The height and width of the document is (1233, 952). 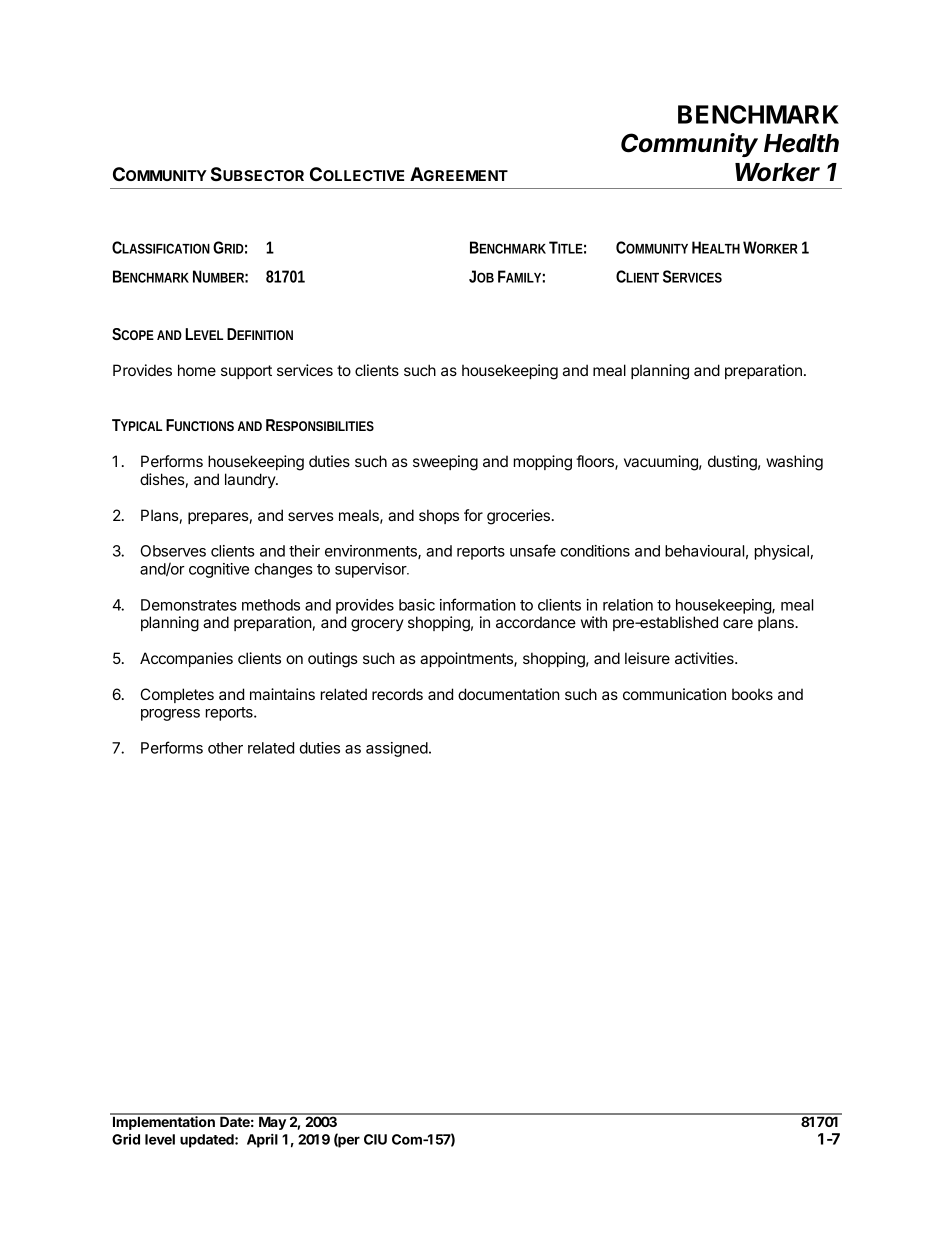 What do you see at coordinates (375, 1139) in the document?
I see `CIU` at bounding box center [375, 1139].
